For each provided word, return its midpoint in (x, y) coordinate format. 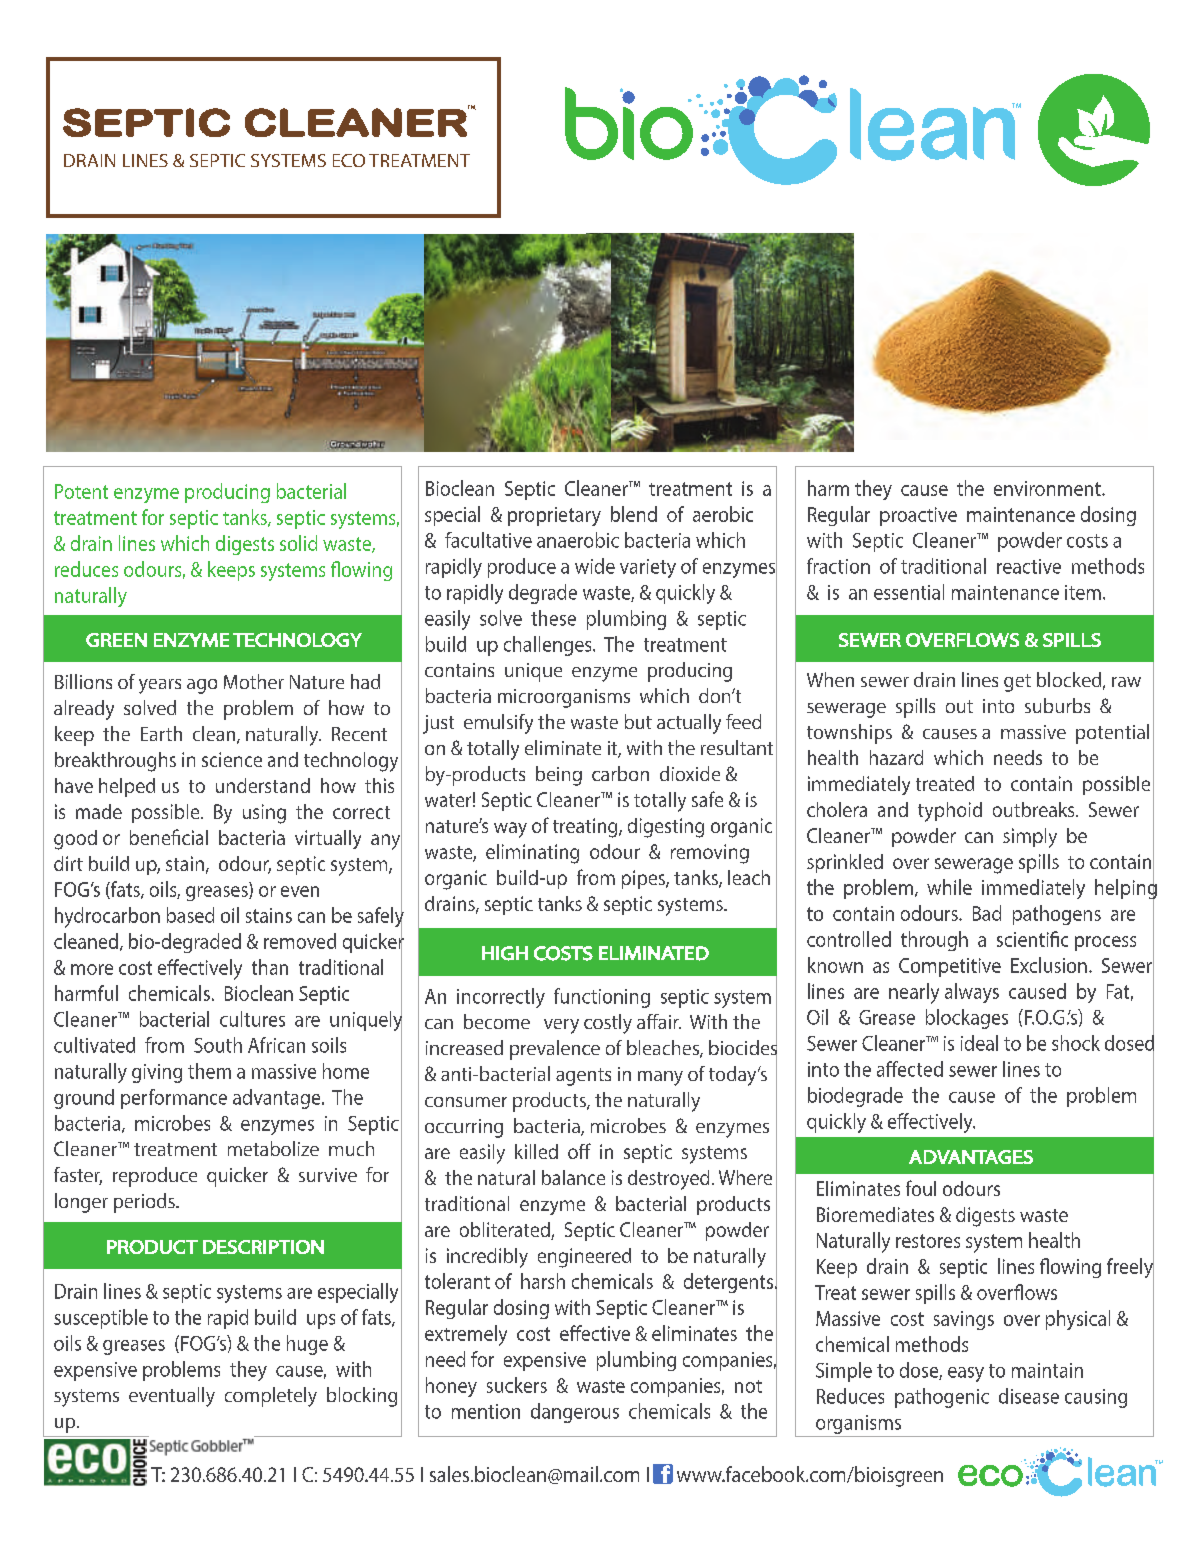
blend (634, 514)
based (190, 915)
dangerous (575, 1413)
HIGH (505, 953)
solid (298, 543)
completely (271, 1397)
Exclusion (1049, 965)
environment (1048, 488)
